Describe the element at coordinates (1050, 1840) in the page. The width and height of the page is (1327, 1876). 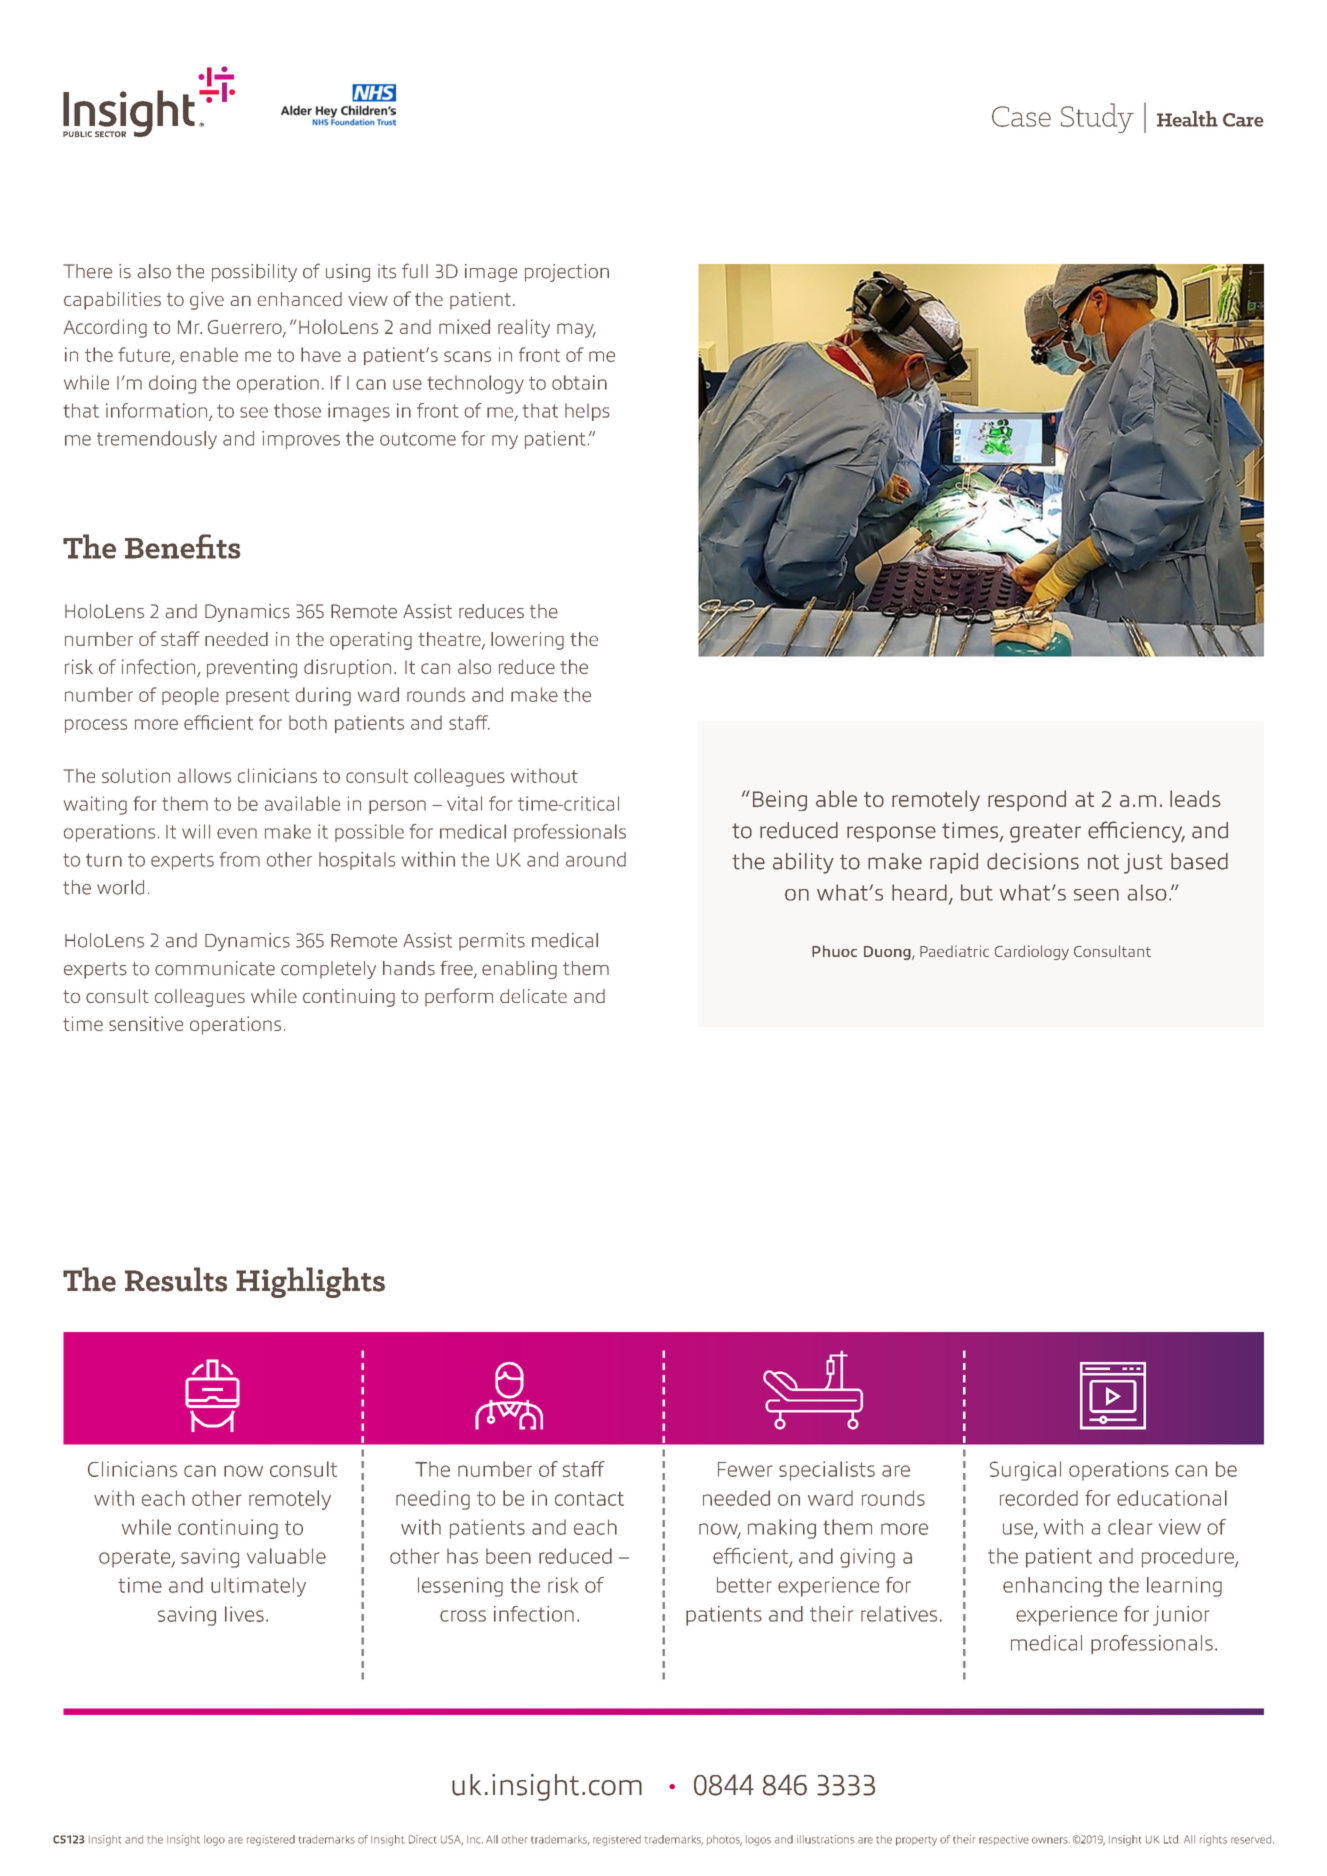
I see `owners` at that location.
